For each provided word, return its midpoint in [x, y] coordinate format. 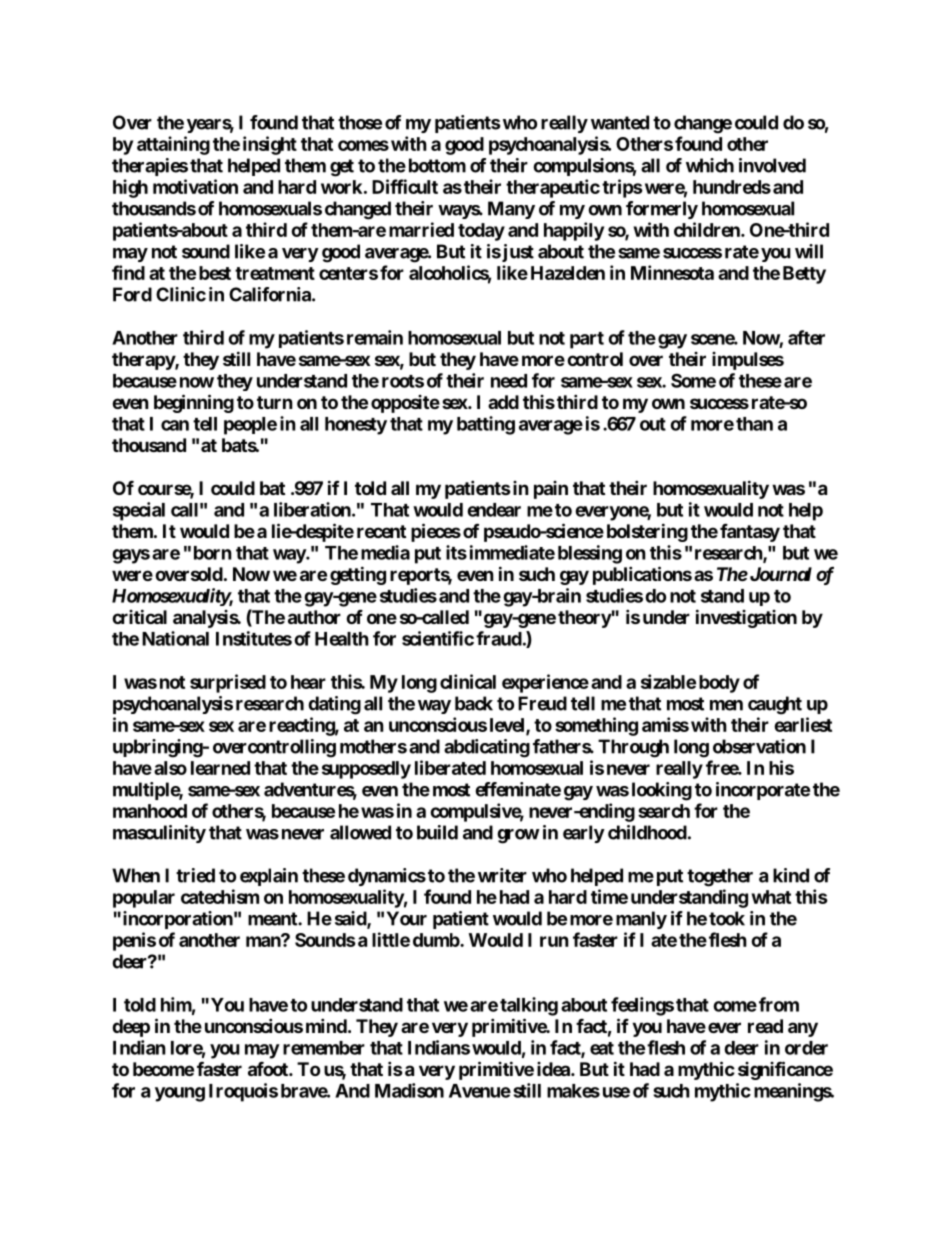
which [710, 165]
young [180, 1094]
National [175, 638]
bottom [437, 165]
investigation [746, 618]
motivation [195, 186]
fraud [499, 638]
